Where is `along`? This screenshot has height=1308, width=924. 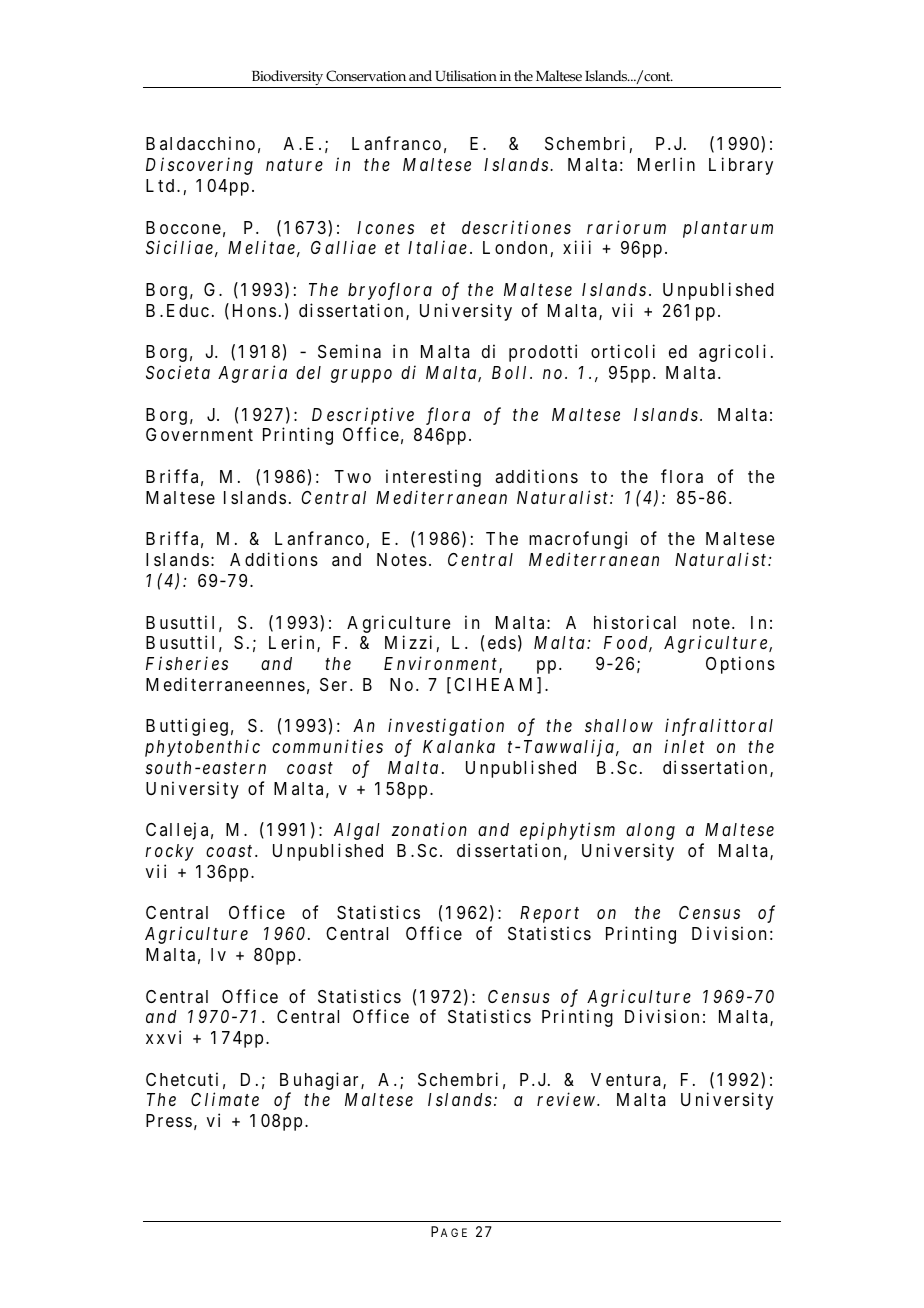 along is located at coordinates (650, 831).
